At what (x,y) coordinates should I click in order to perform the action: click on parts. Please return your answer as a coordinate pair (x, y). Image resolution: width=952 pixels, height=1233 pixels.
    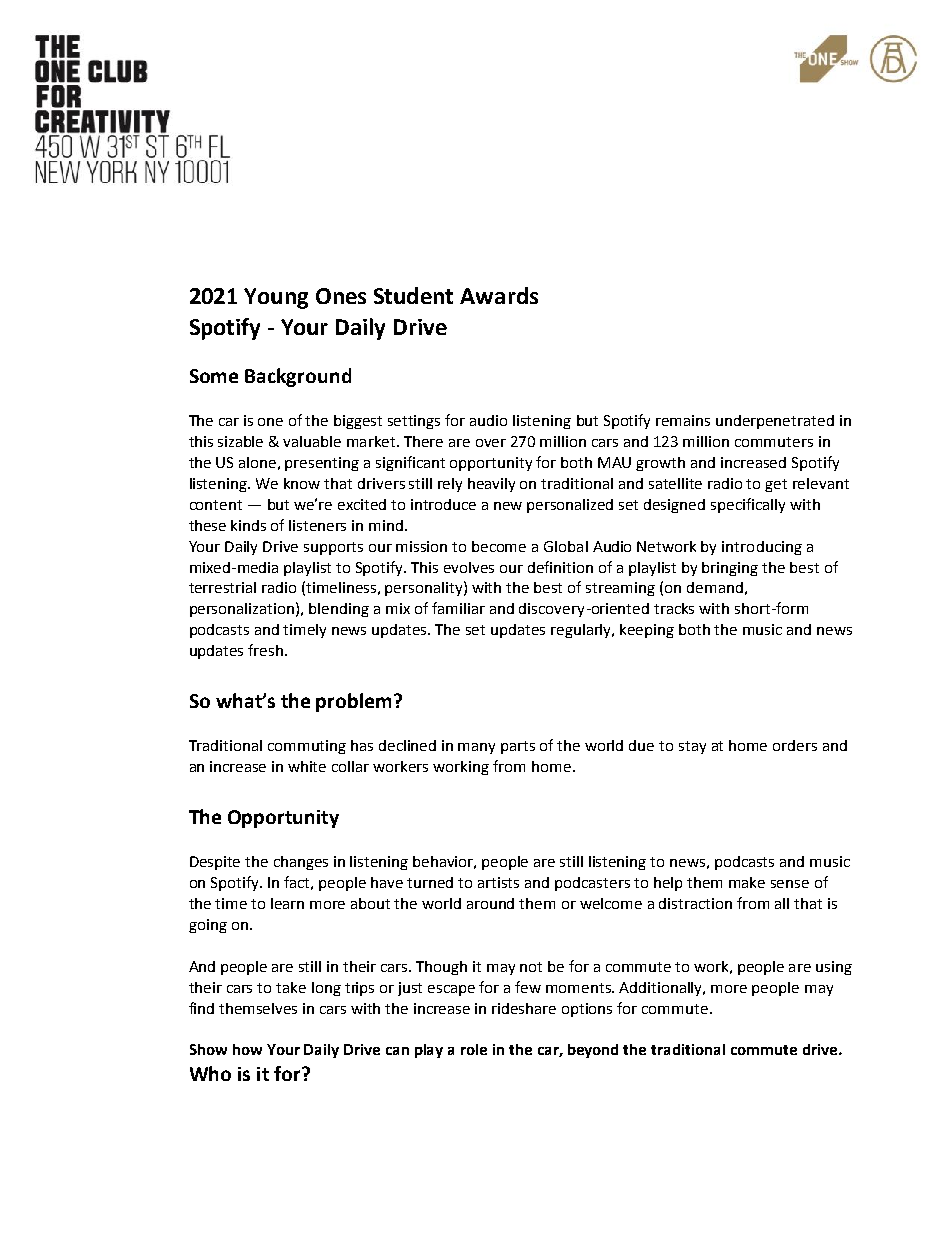
    Looking at the image, I should click on (518, 747).
